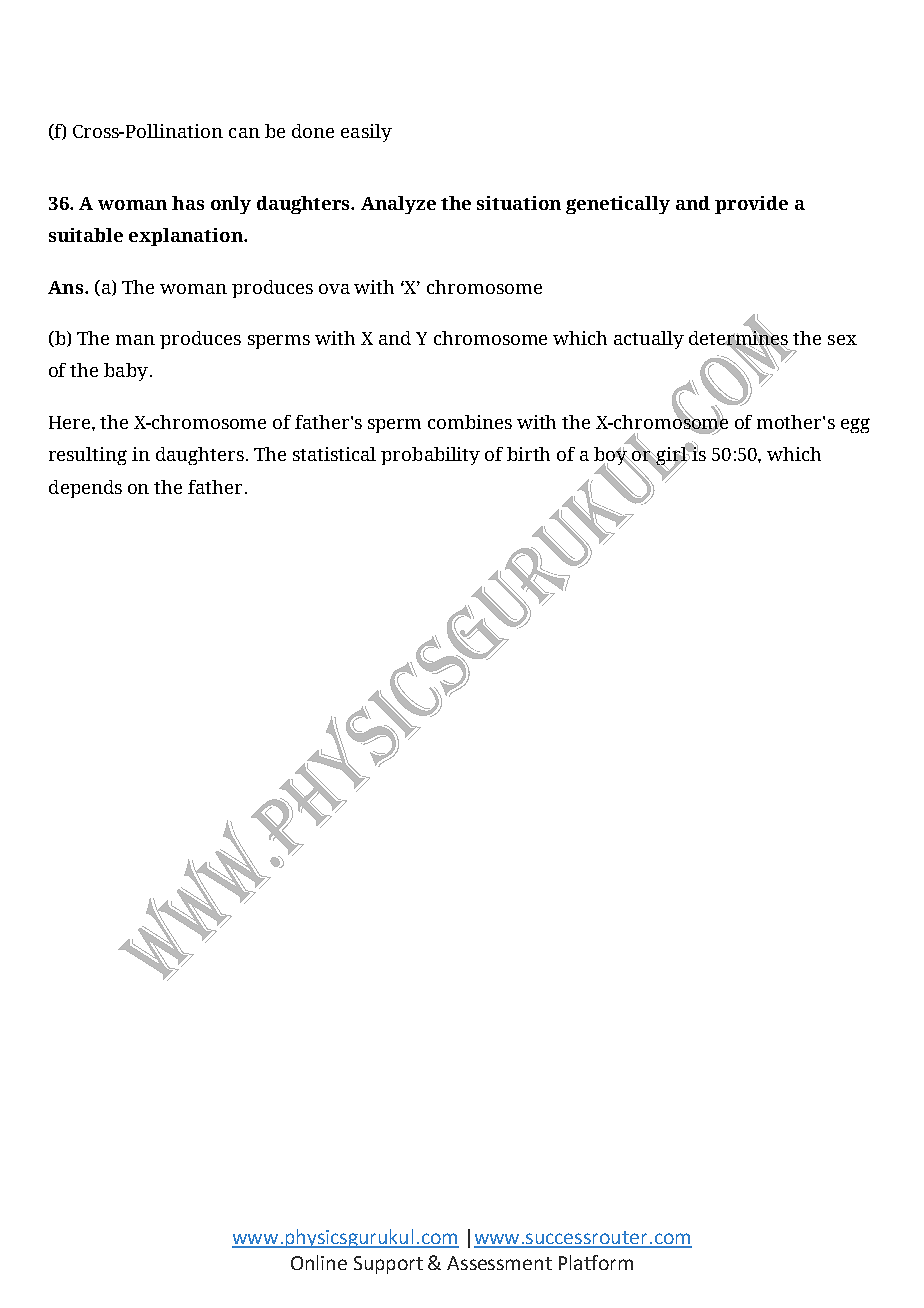  What do you see at coordinates (855, 425) in the screenshot?
I see `egg` at bounding box center [855, 425].
